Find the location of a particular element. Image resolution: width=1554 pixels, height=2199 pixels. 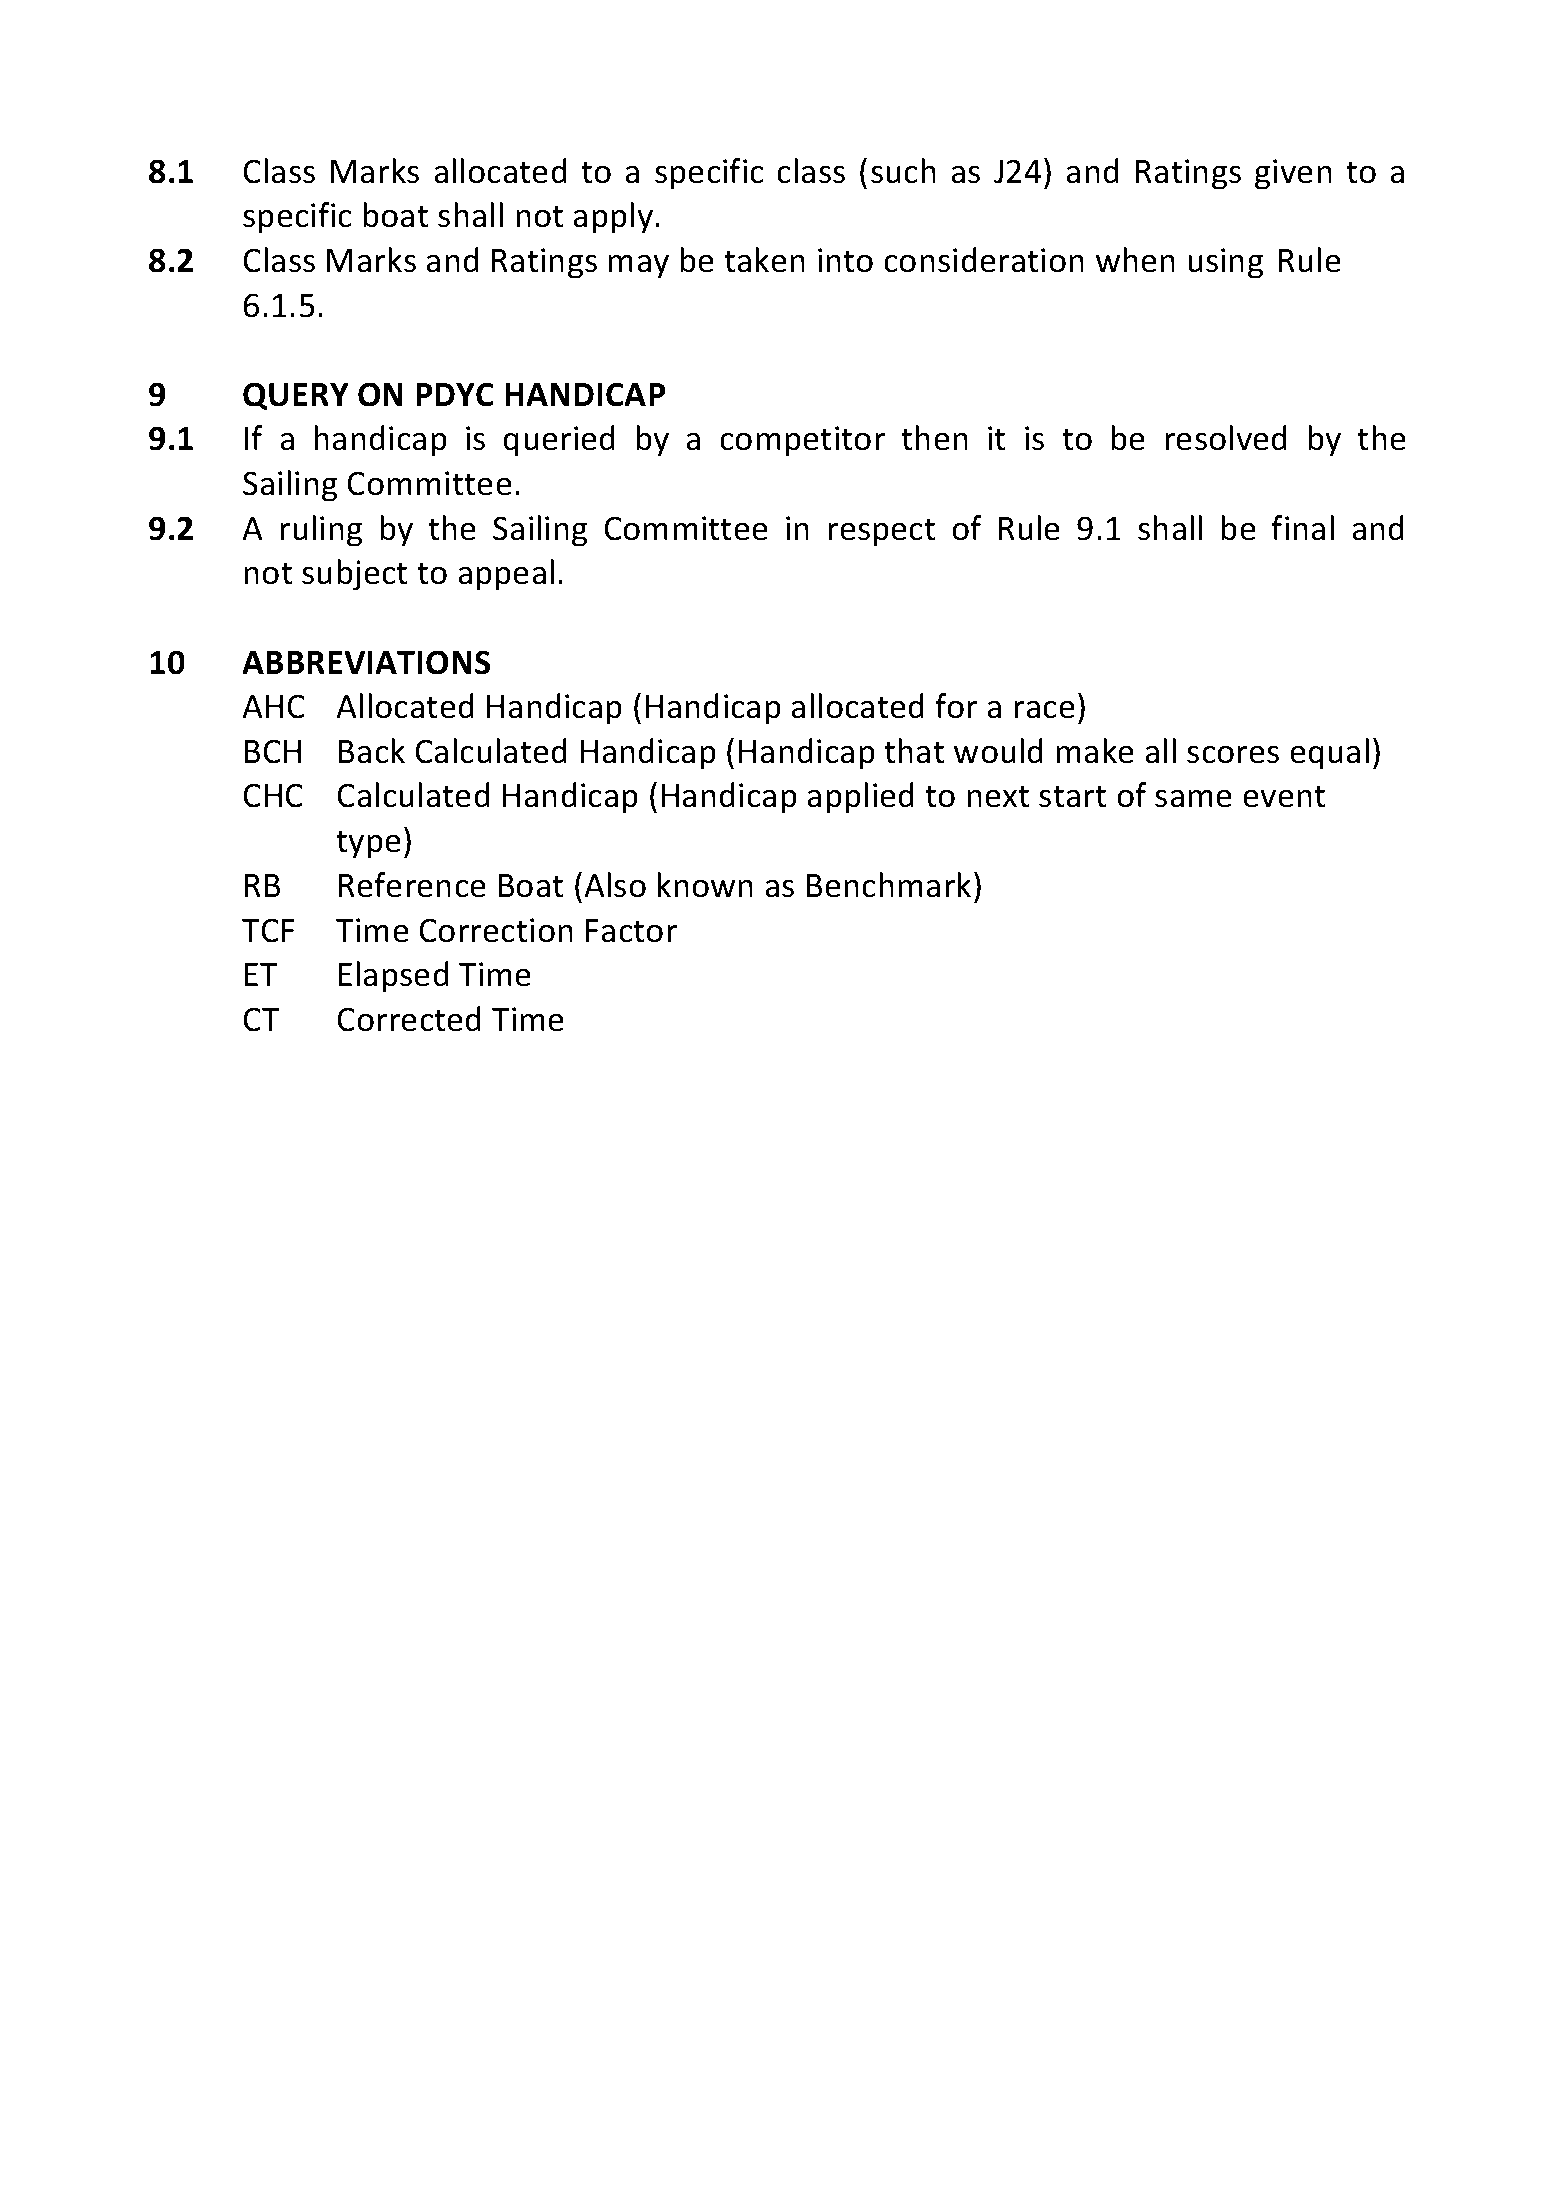

Elapsed is located at coordinates (394, 977).
